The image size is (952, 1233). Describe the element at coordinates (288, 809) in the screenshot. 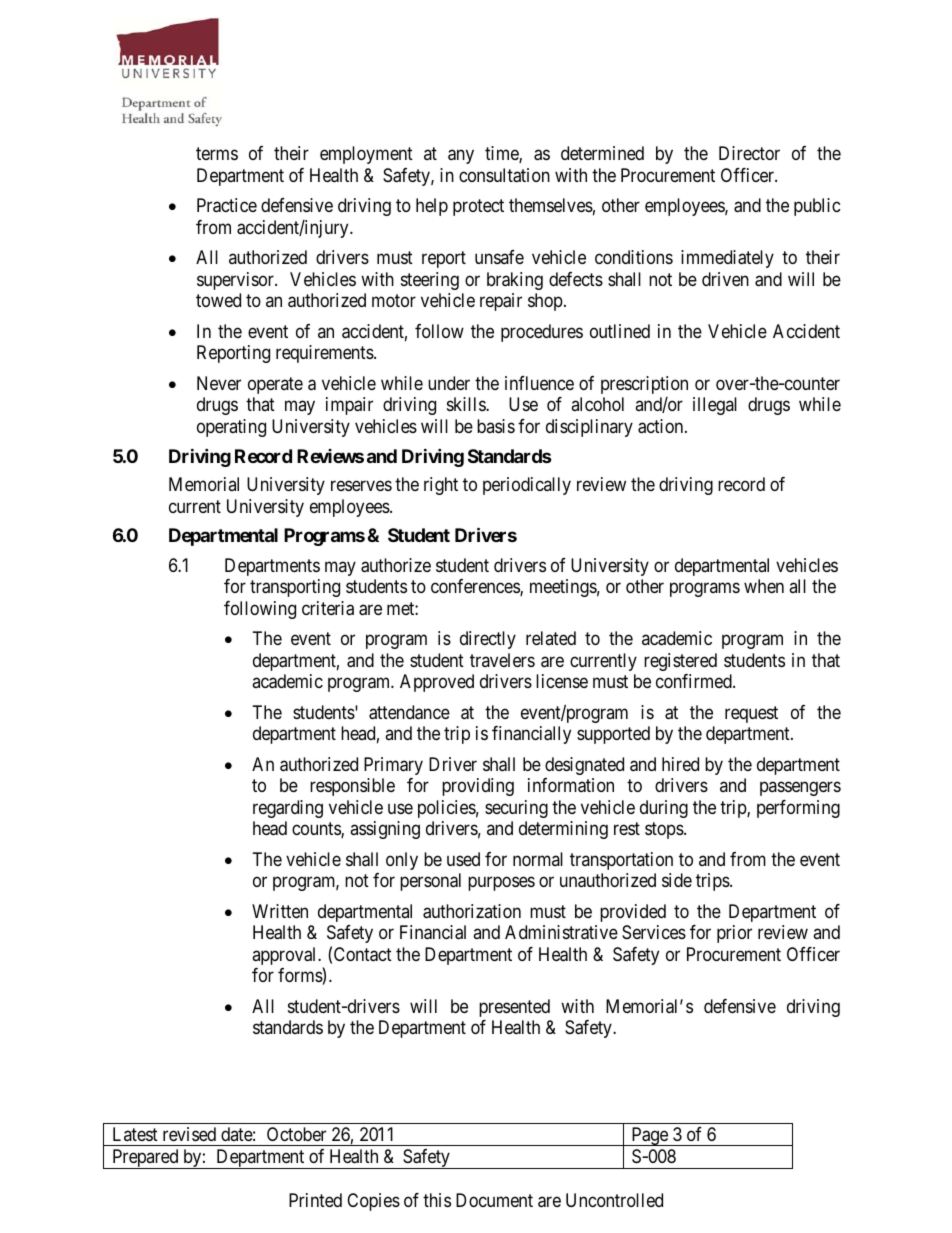

I see `regarding` at that location.
